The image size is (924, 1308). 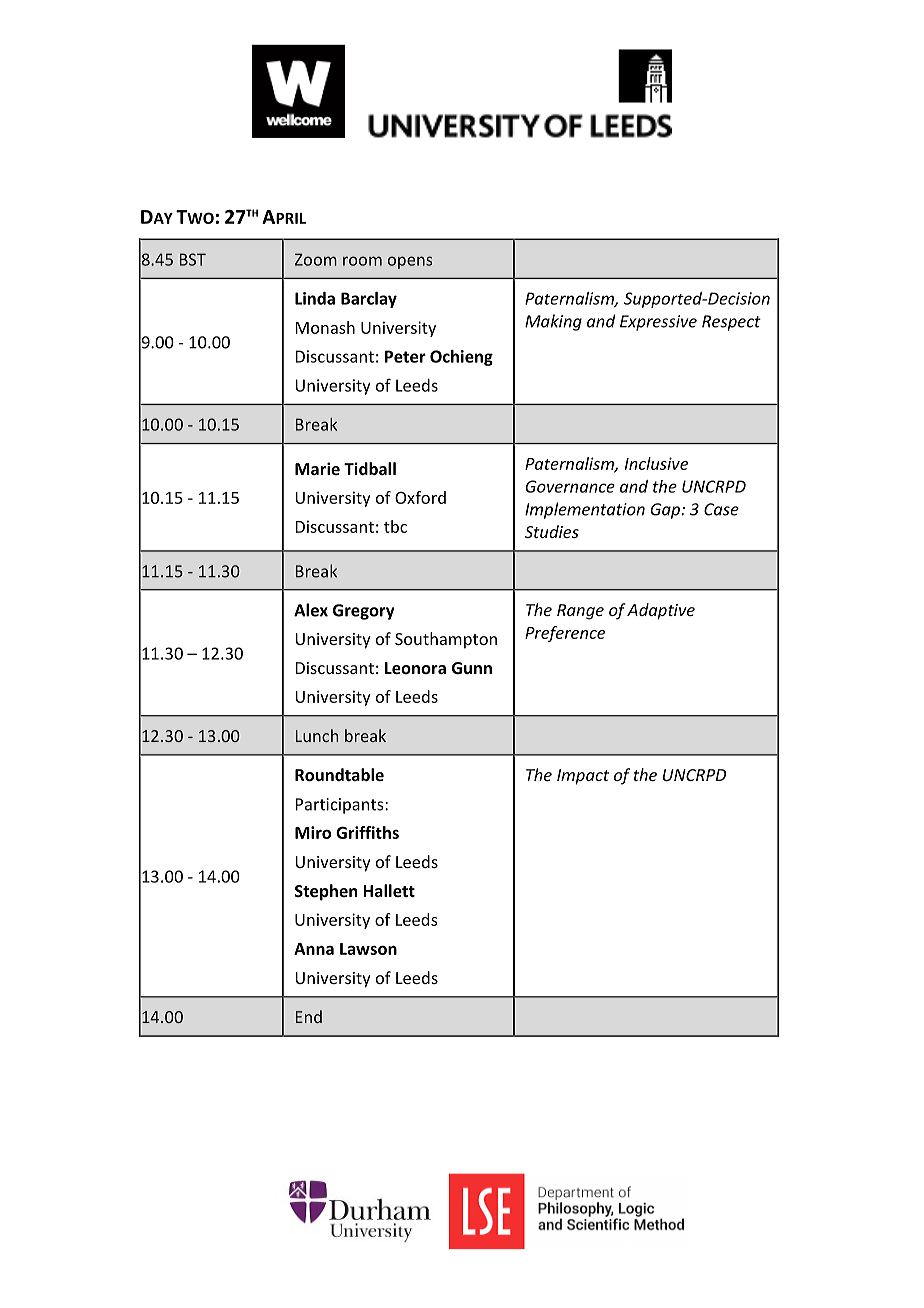 I want to click on opens, so click(x=410, y=262).
